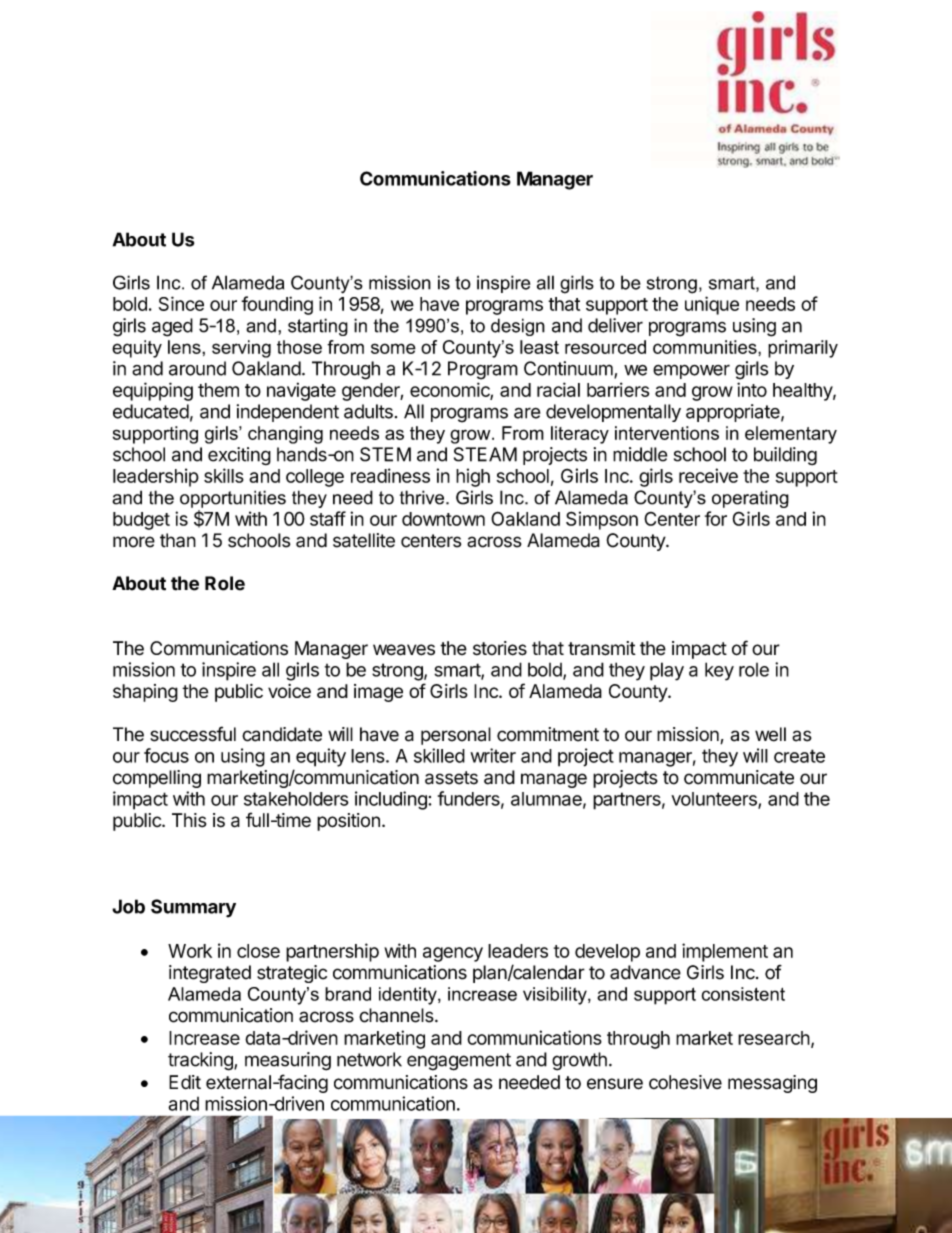 The height and width of the screenshot is (1233, 952). I want to click on implement, so click(725, 952).
